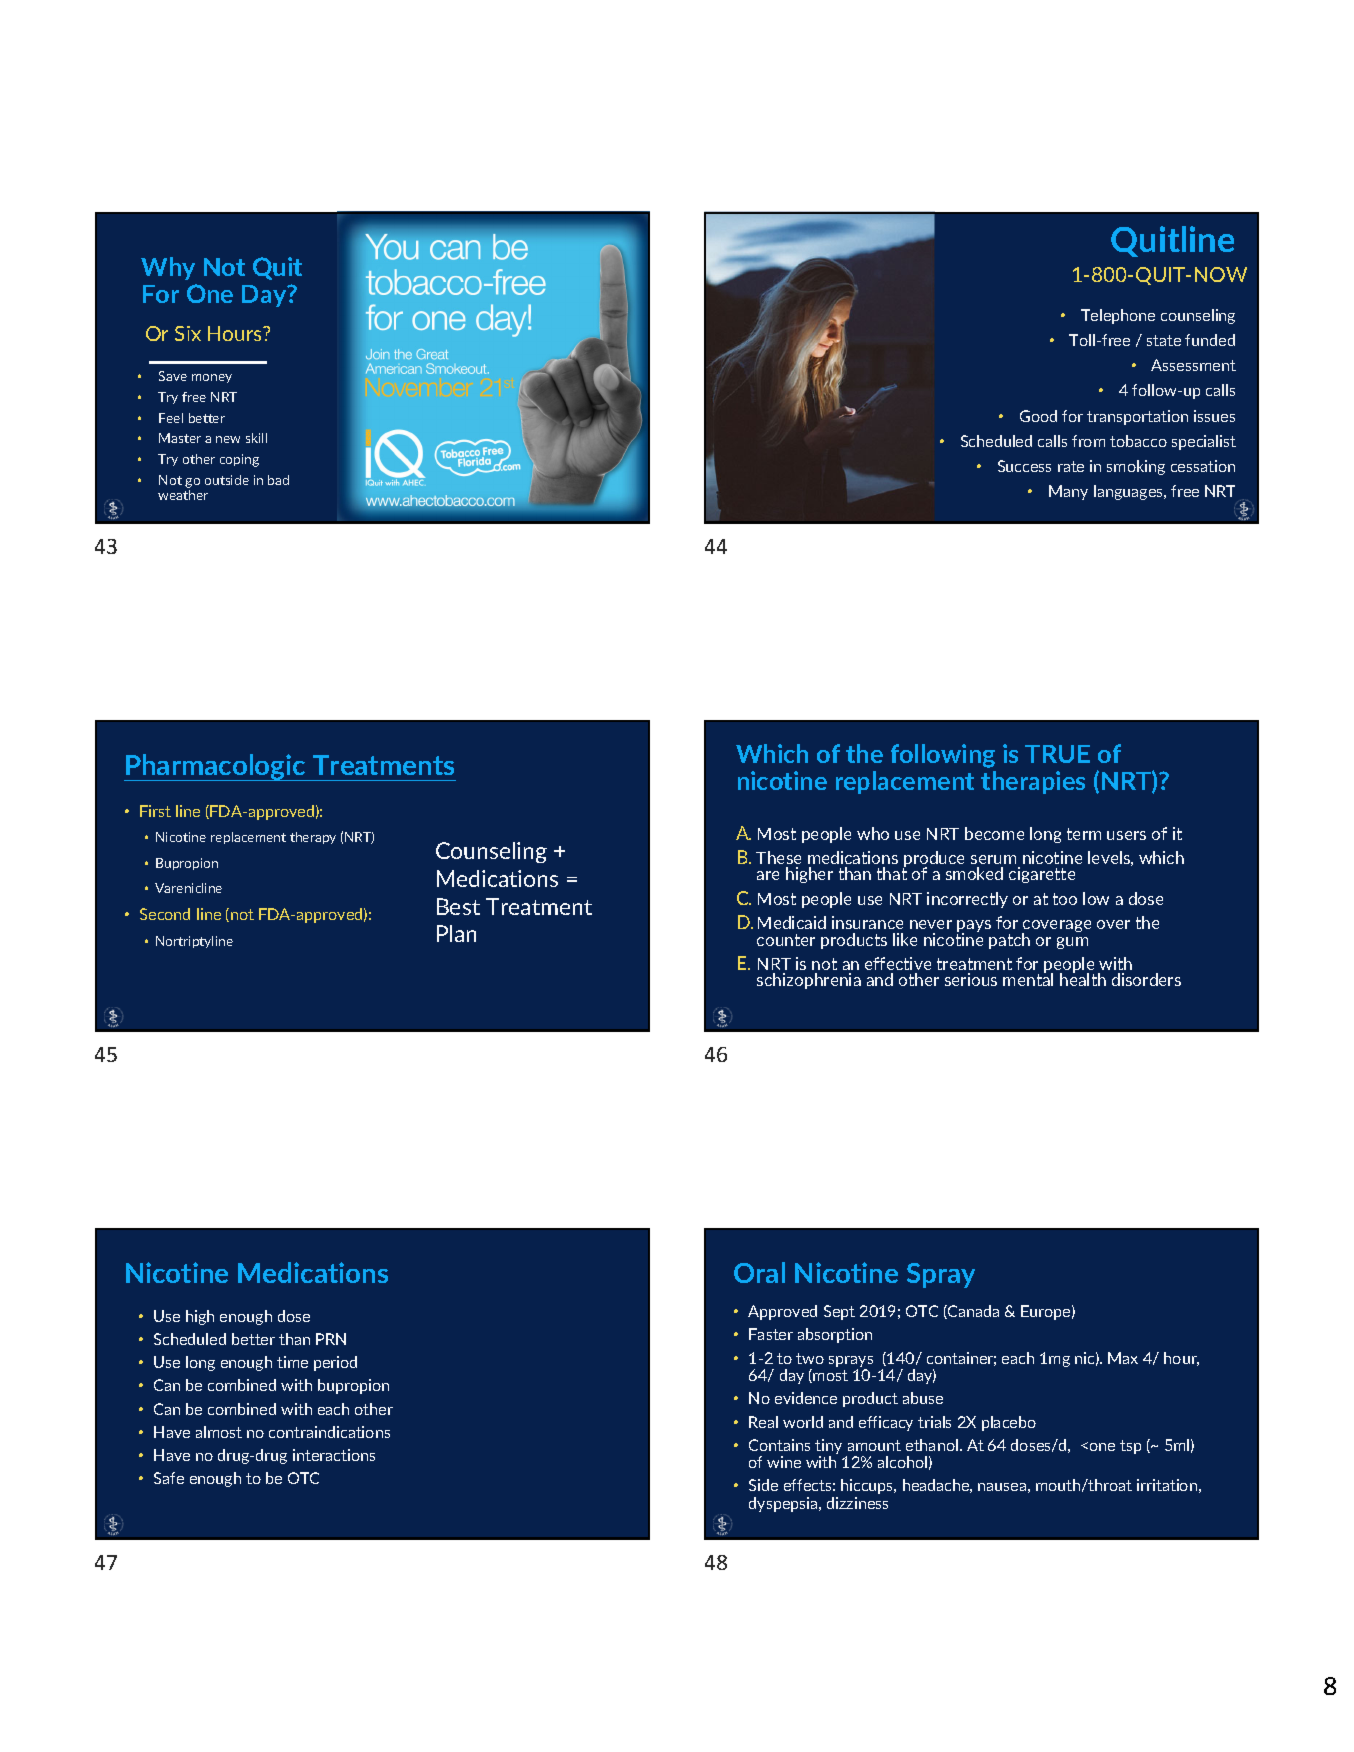 The width and height of the document is (1354, 1752). Describe the element at coordinates (331, 1339) in the document. I see `PRN` at that location.
